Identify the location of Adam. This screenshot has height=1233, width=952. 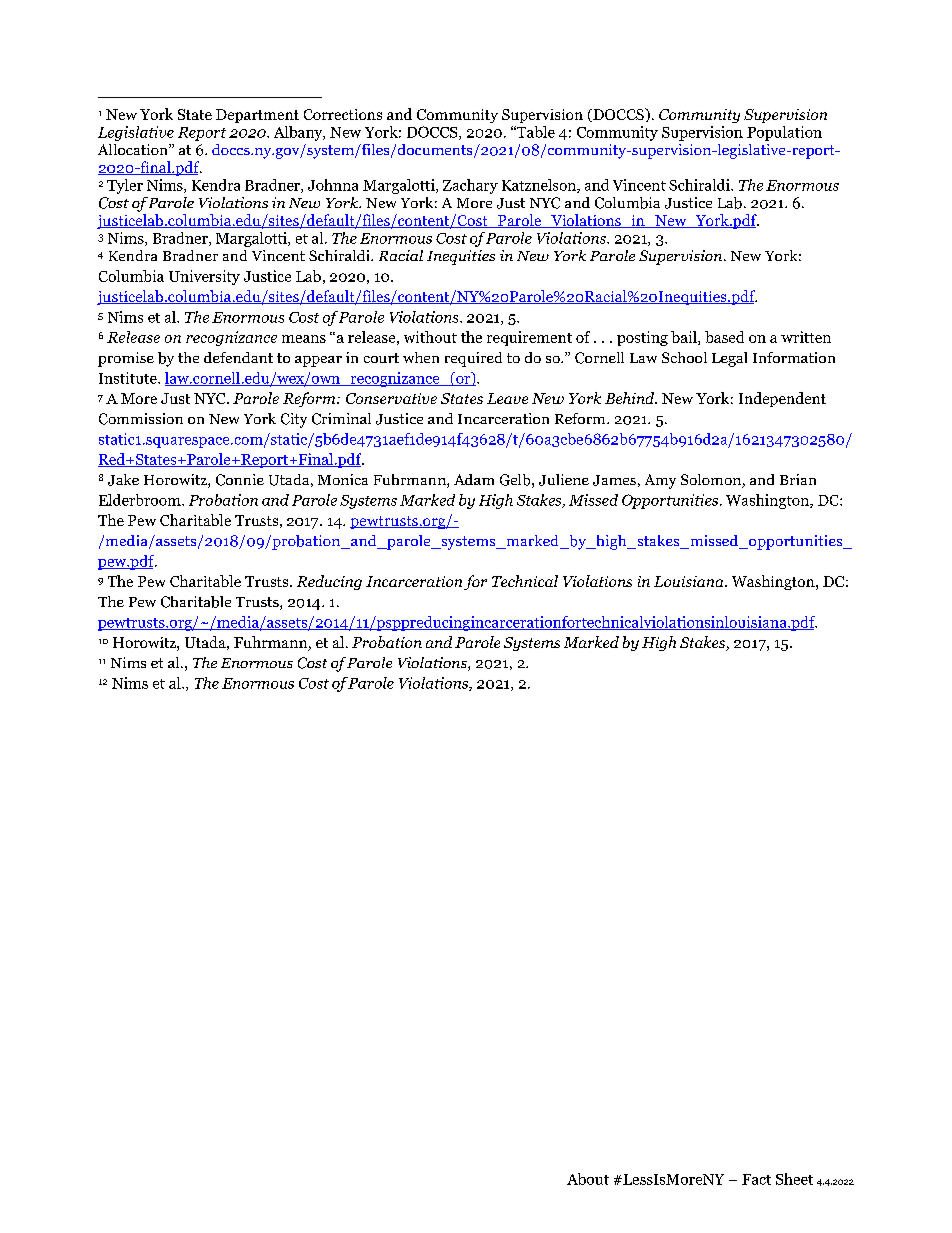
(474, 479).
